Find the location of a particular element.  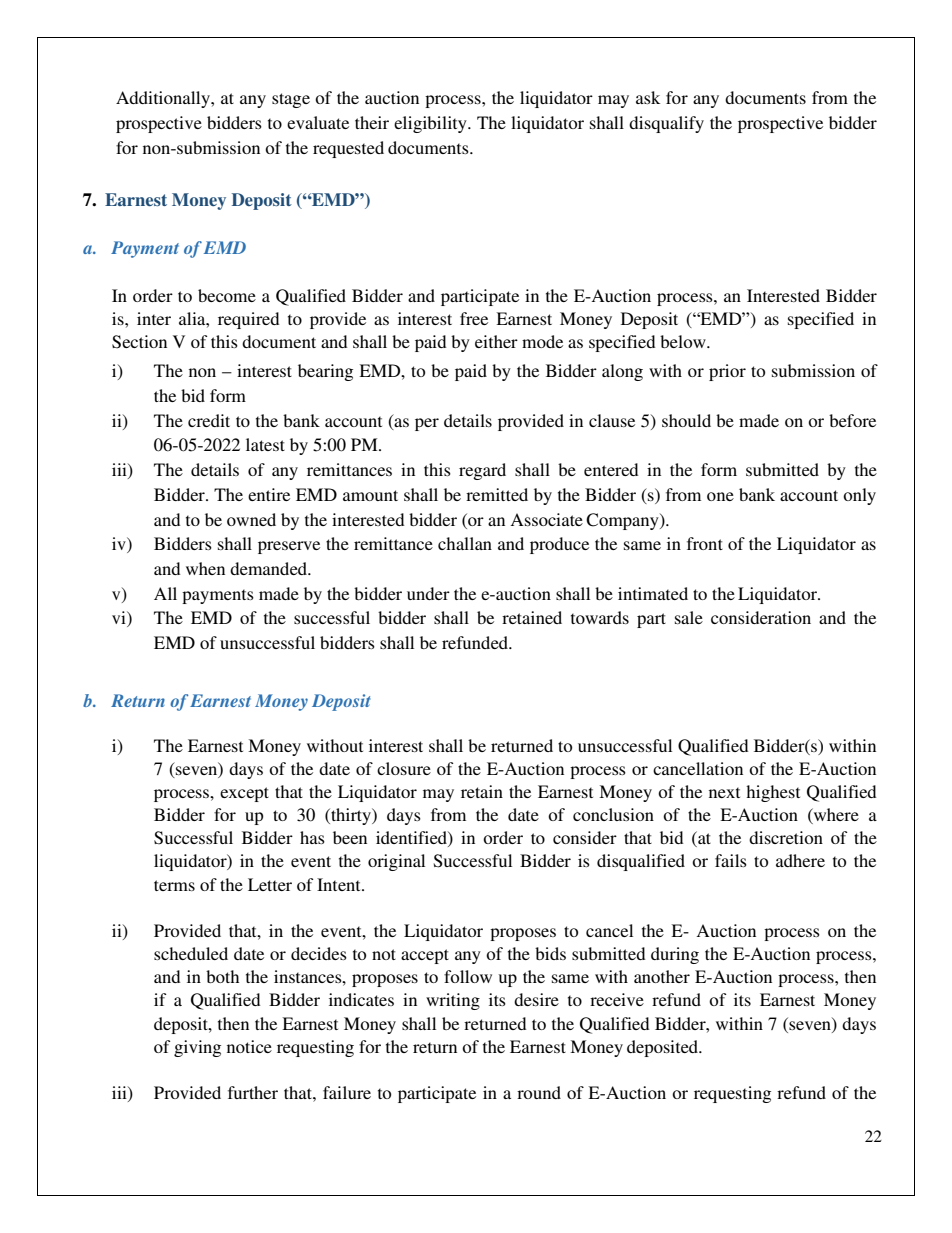

round is located at coordinates (539, 1092).
